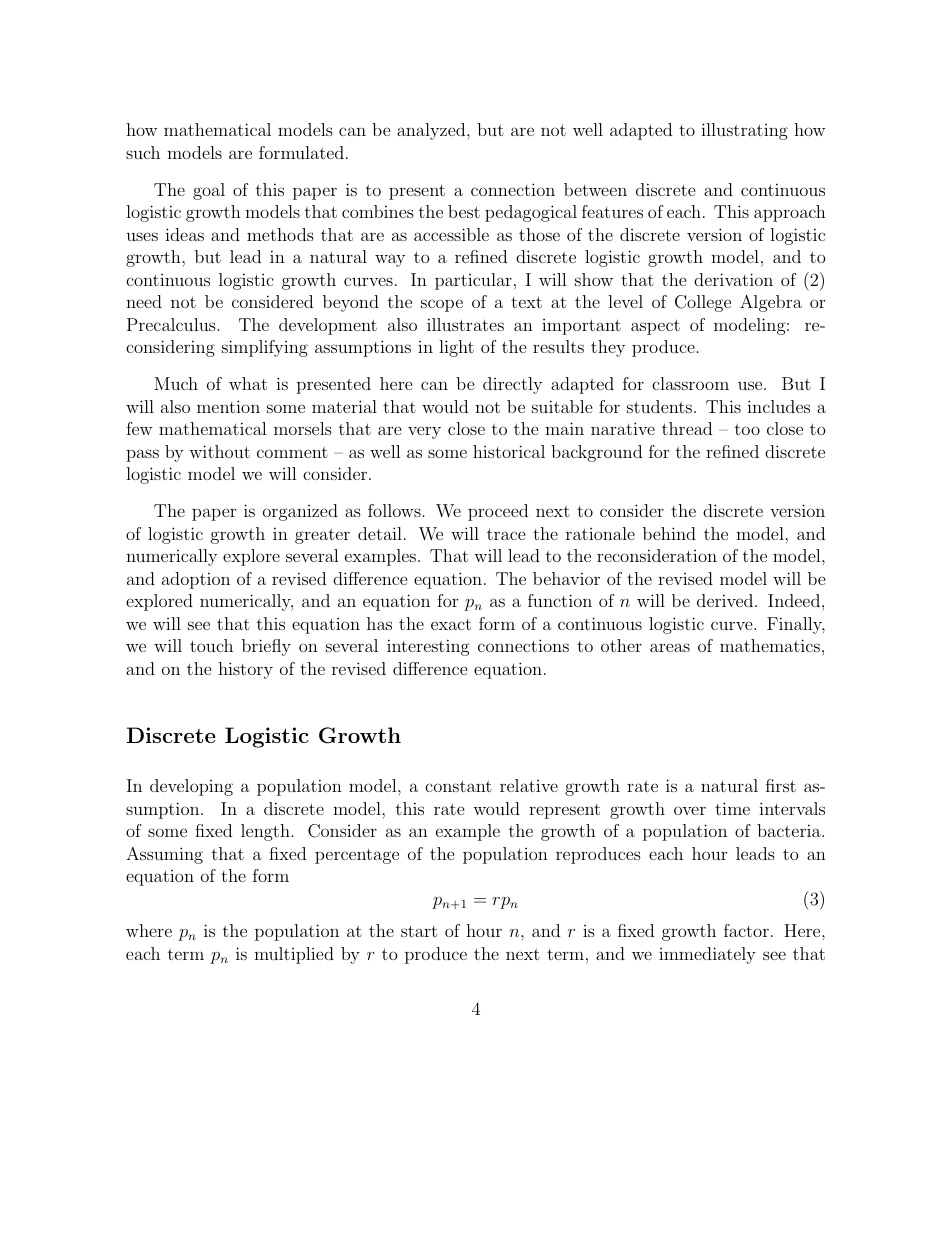 This screenshot has width=952, height=1233. I want to click on goal, so click(209, 191).
